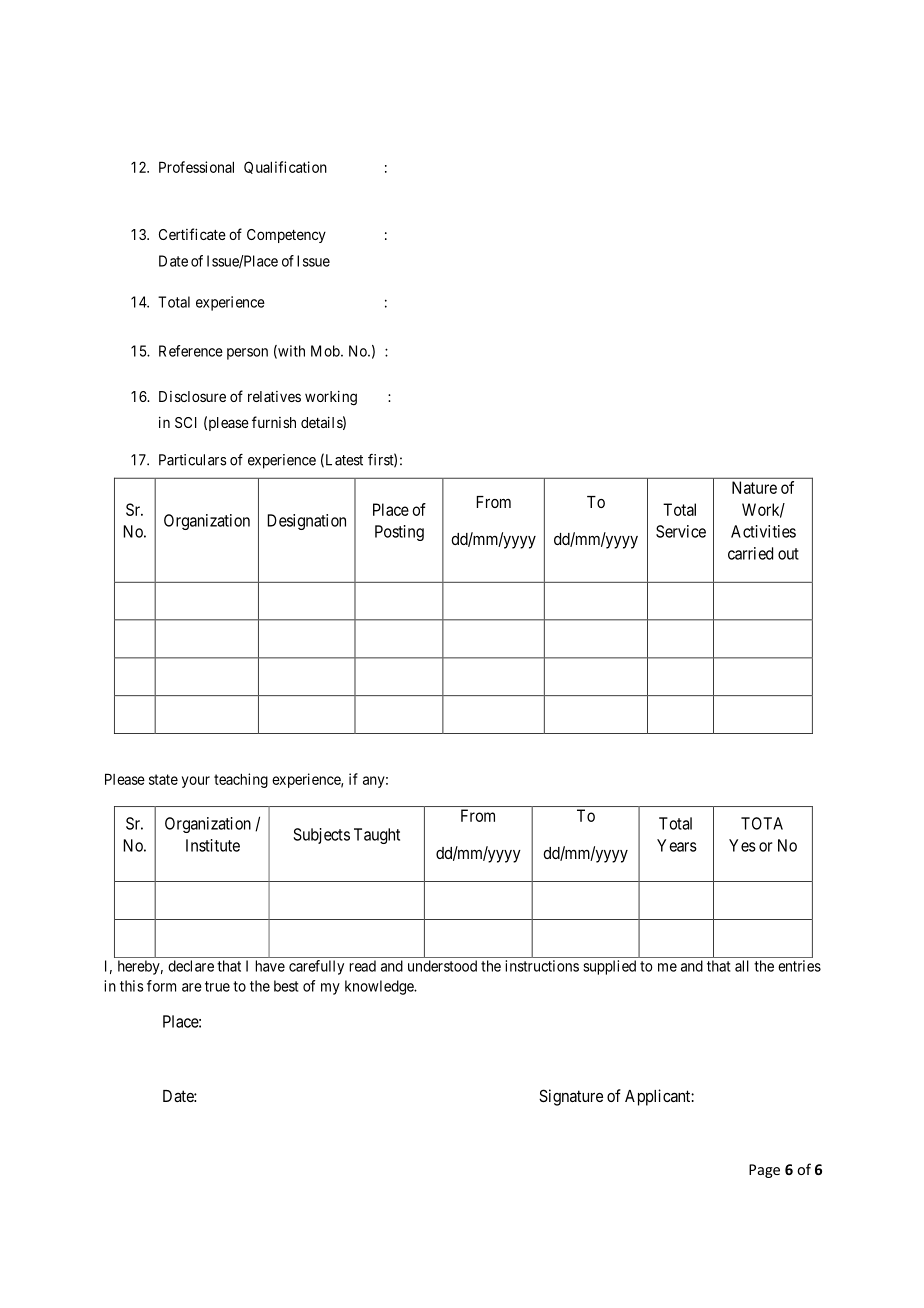  I want to click on Posting, so click(399, 533).
